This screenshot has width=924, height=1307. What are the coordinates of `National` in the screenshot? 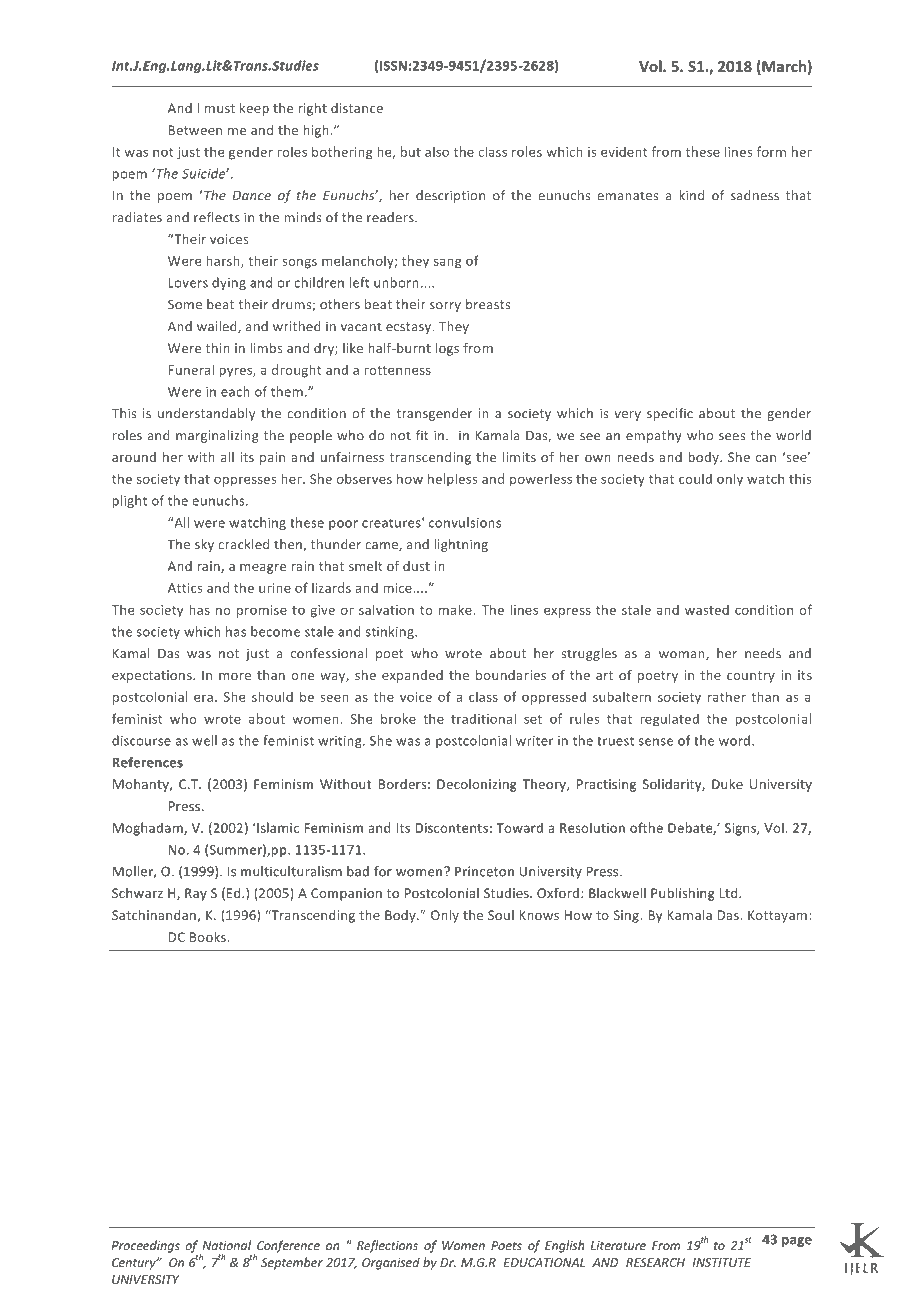 It's located at (227, 1245).
